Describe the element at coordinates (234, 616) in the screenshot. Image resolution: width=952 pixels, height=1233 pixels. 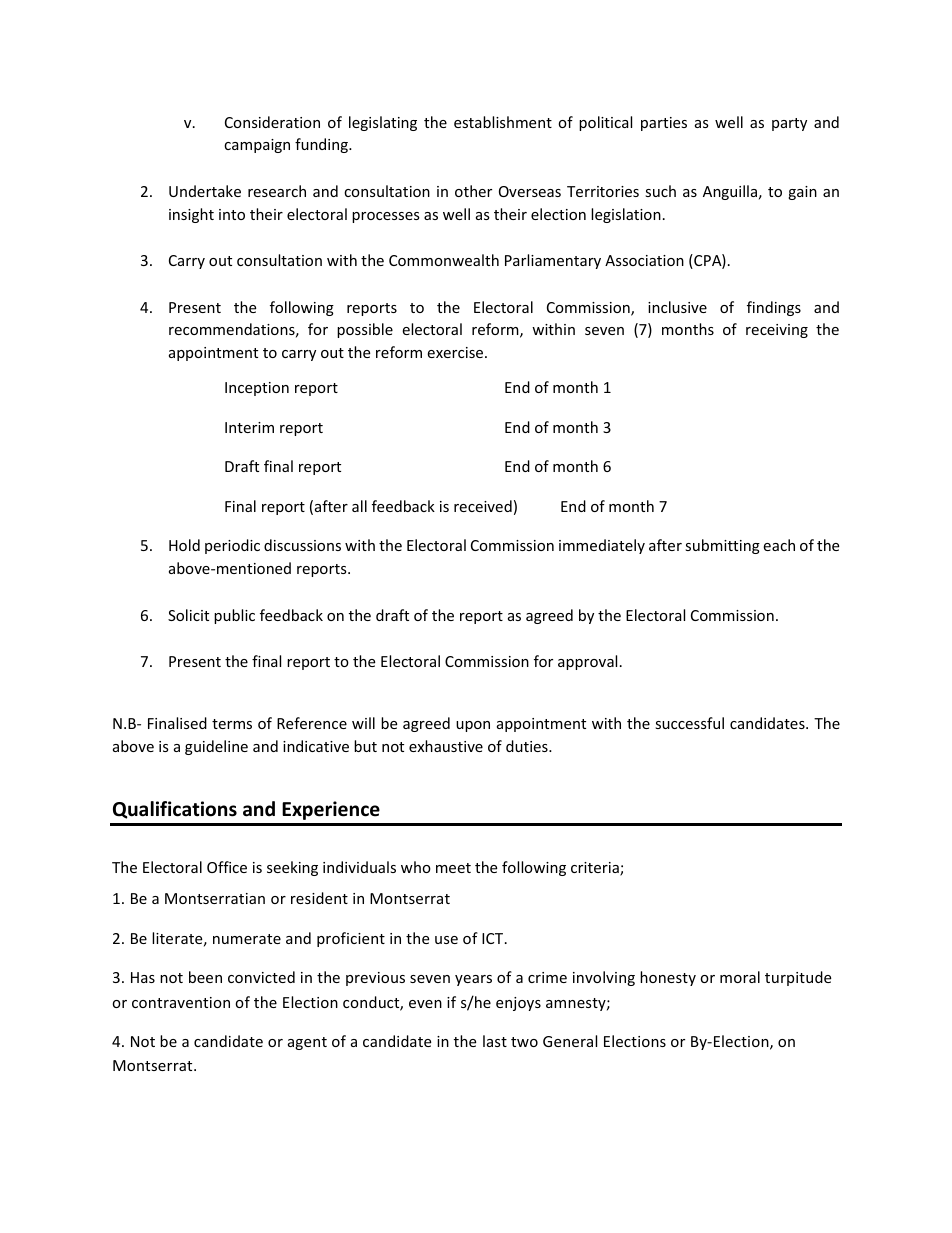
I see `public` at that location.
